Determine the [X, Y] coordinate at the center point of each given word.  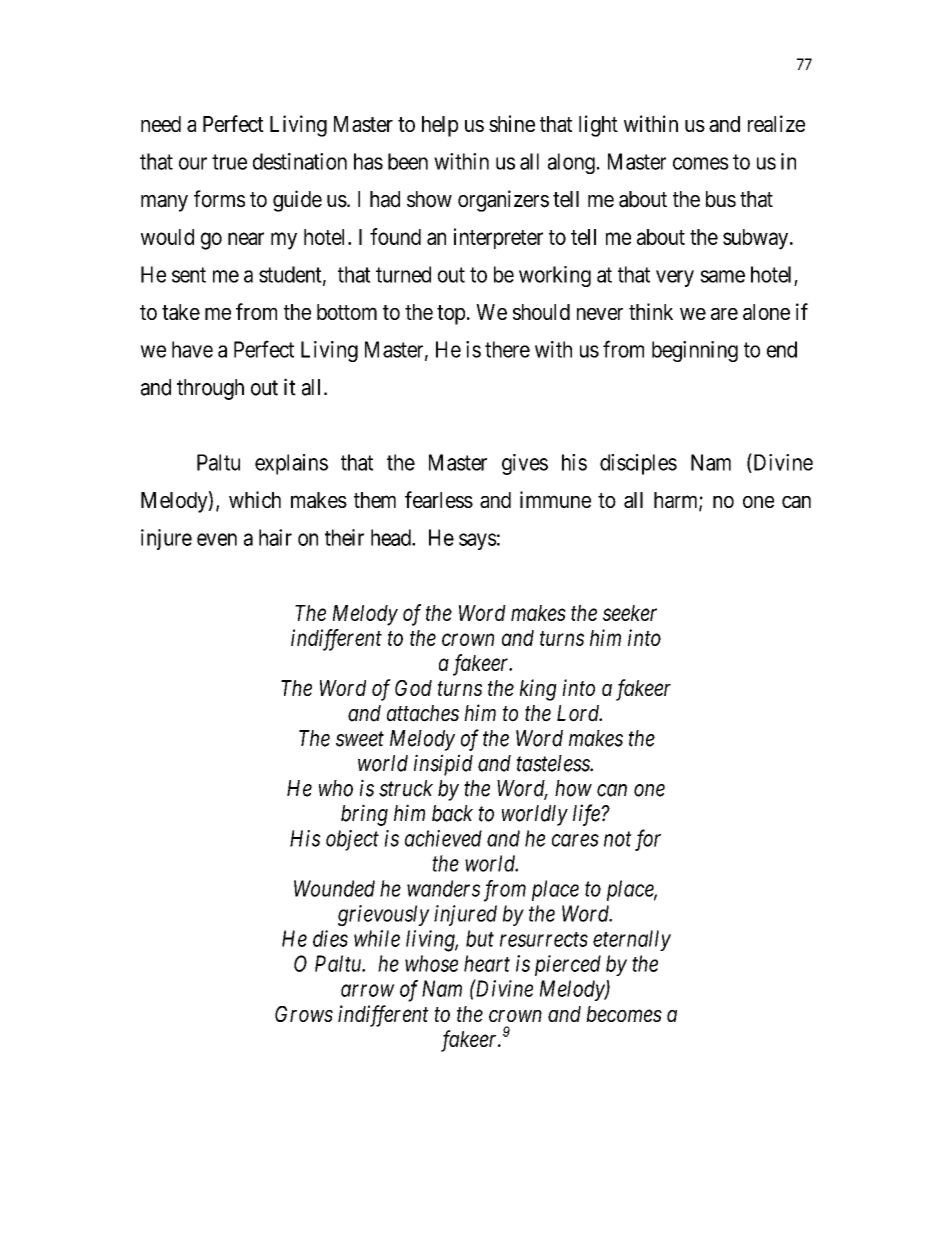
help [440, 126]
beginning [695, 351]
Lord [579, 713]
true [229, 162]
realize [776, 123]
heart [487, 963]
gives [525, 464]
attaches [423, 713]
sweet [360, 739]
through [210, 389]
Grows [304, 1014]
